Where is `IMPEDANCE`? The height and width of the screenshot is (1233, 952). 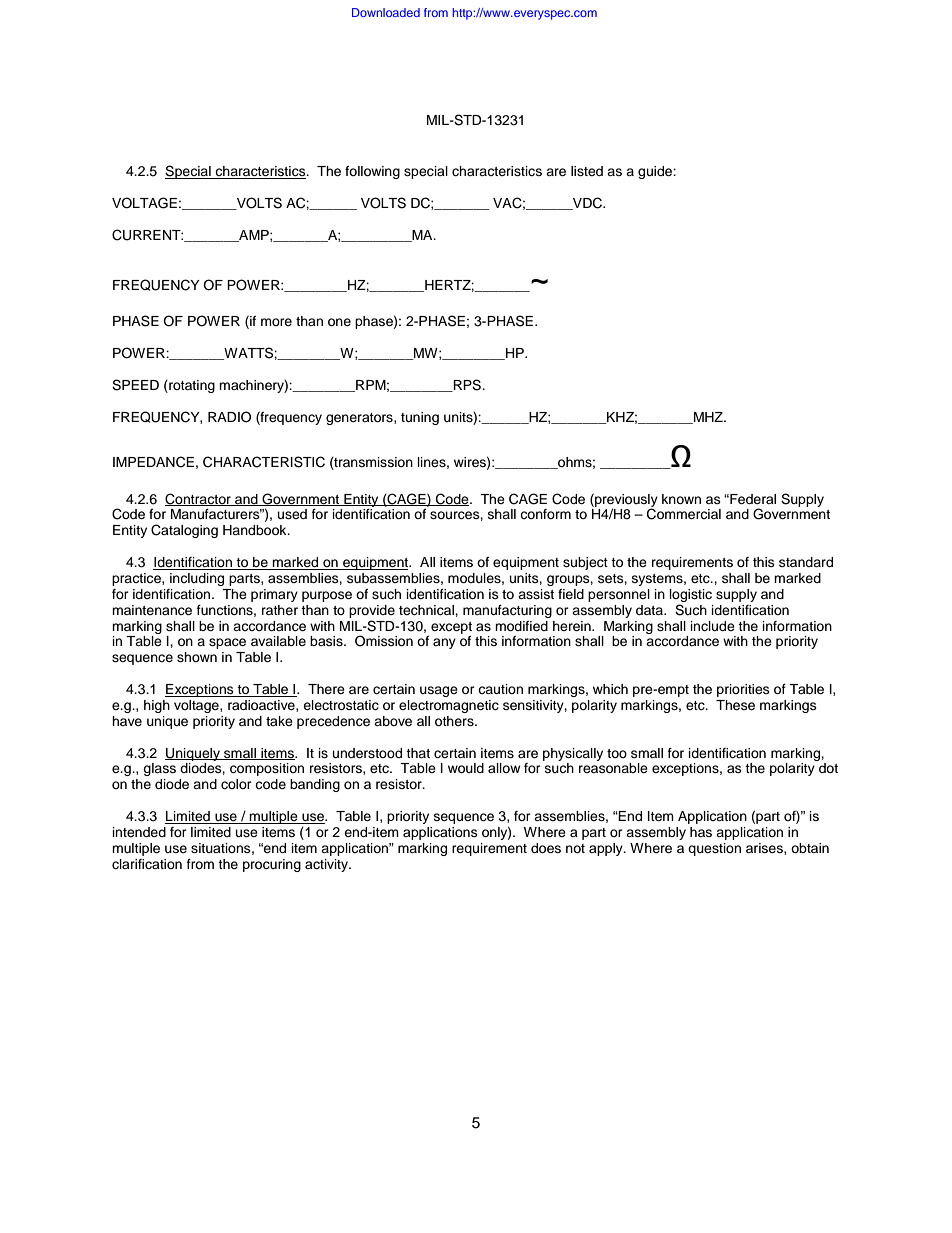 IMPEDANCE is located at coordinates (153, 462).
